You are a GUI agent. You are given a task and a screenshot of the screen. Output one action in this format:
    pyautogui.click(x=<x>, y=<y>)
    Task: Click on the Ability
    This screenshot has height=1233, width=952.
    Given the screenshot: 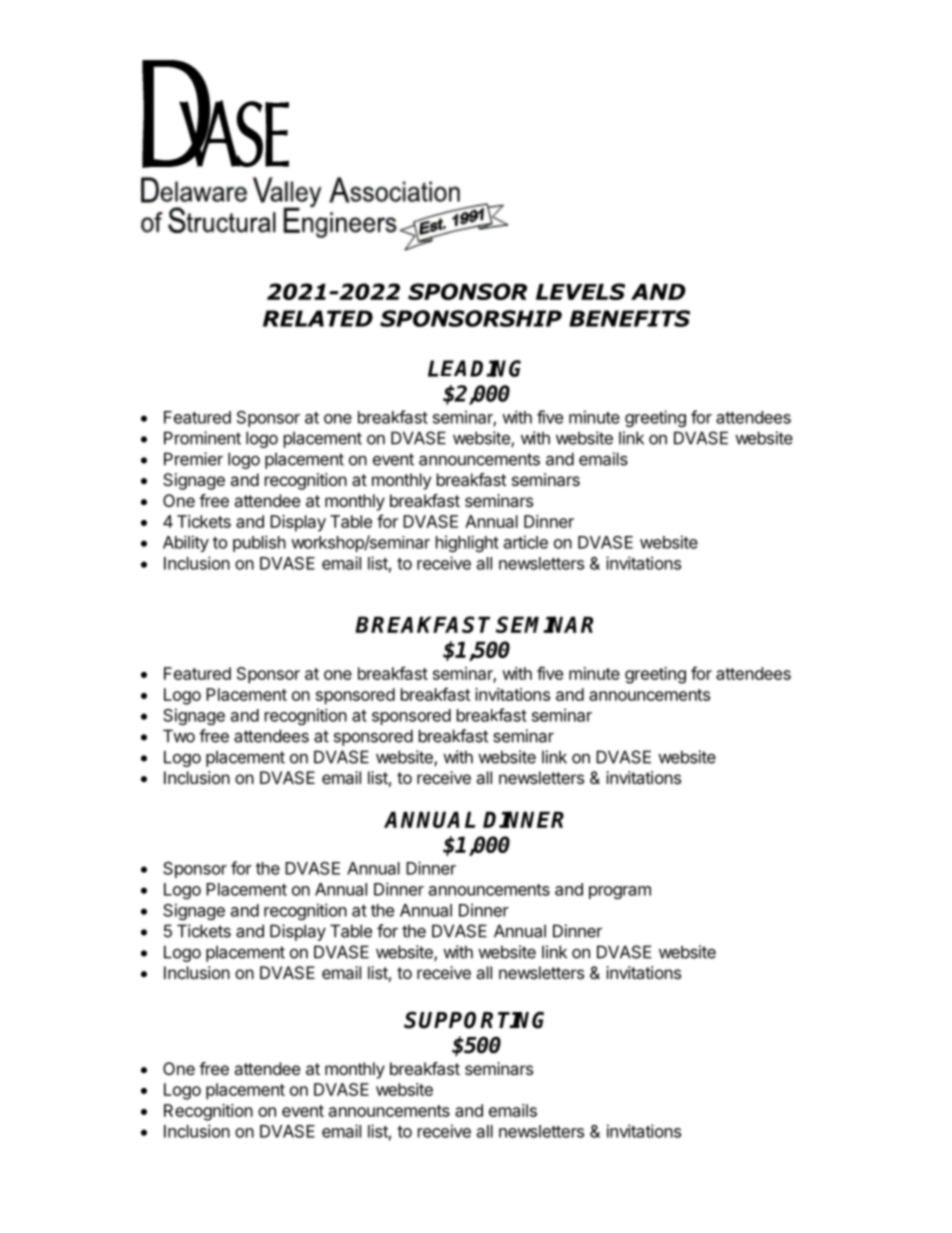 What is the action you would take?
    pyautogui.click(x=186, y=543)
